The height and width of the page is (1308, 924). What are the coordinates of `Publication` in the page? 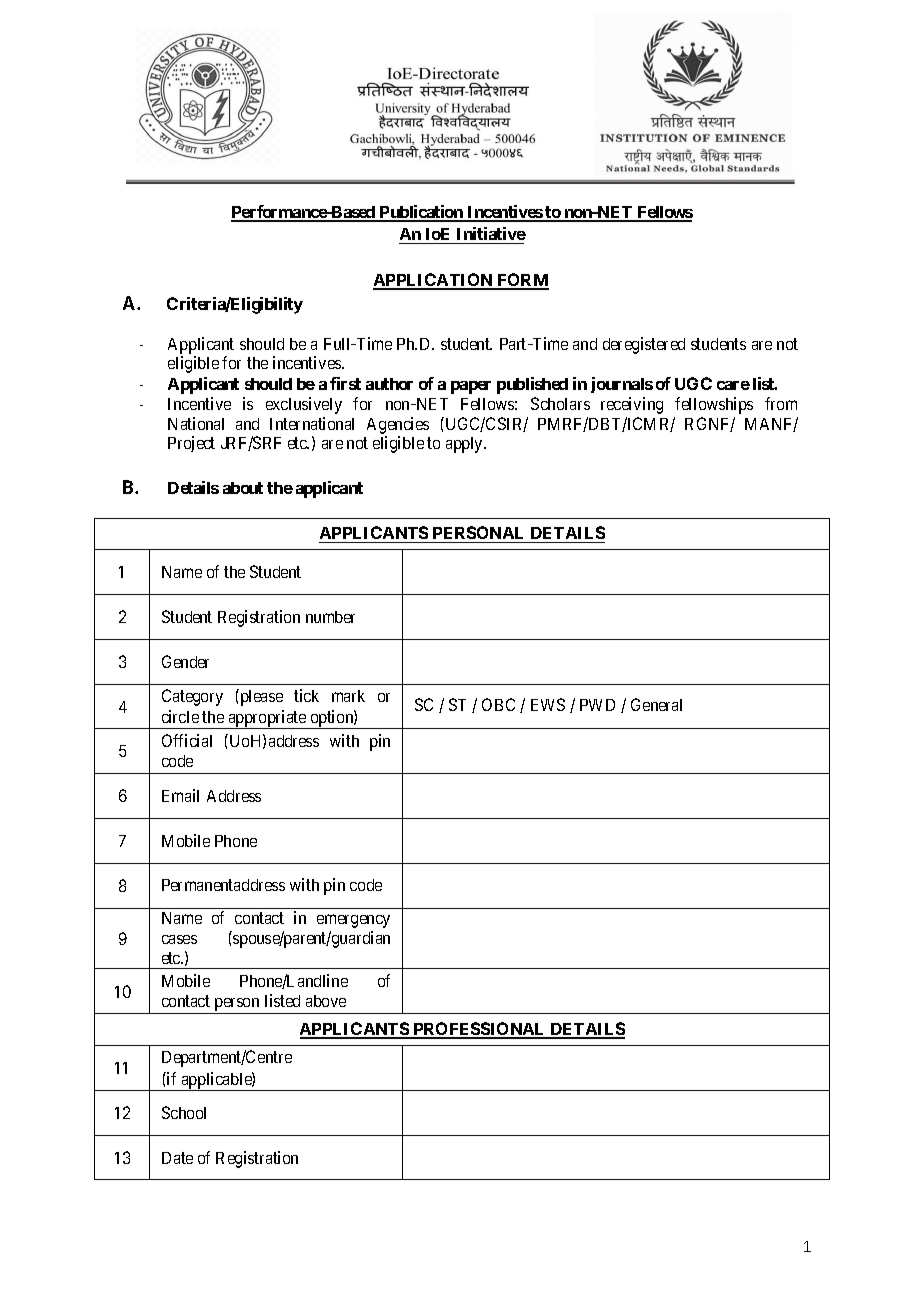 It's located at (421, 213).
